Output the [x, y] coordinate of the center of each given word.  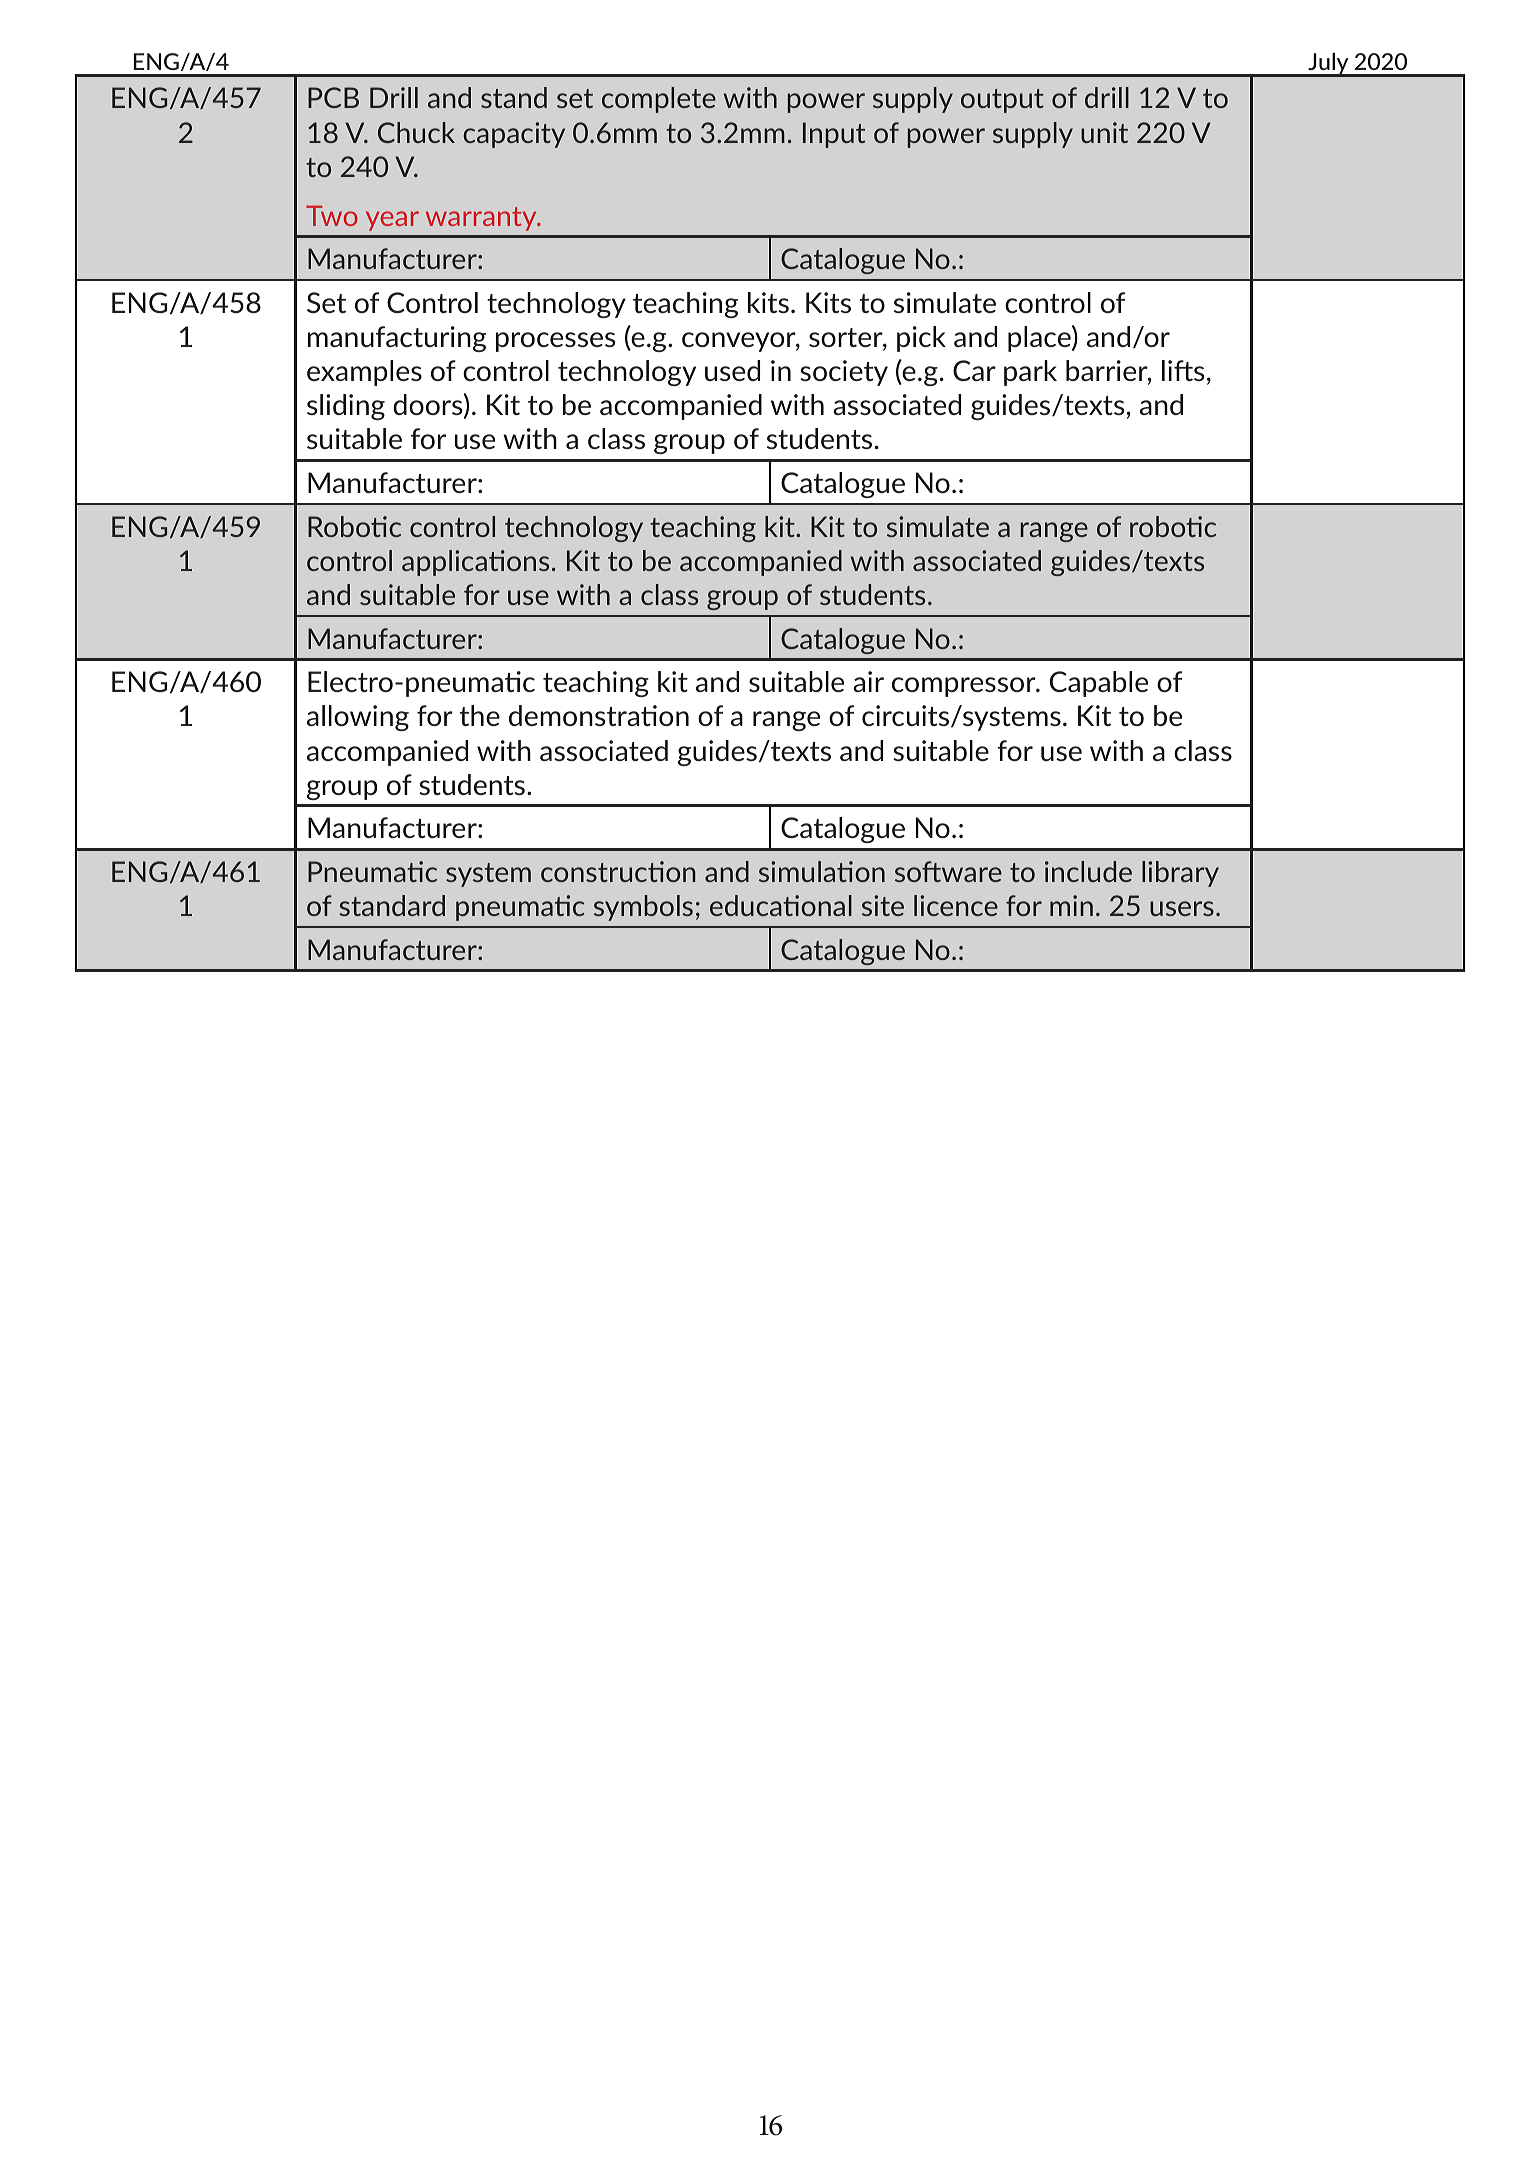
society [844, 373]
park [1030, 373]
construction [618, 871]
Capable [1099, 684]
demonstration [599, 715]
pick [921, 339]
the [480, 715]
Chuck [416, 132]
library [1180, 874]
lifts [1183, 370]
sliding [346, 407]
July [1328, 65]
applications [475, 563]
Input [834, 135]
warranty [482, 219]
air [868, 681]
